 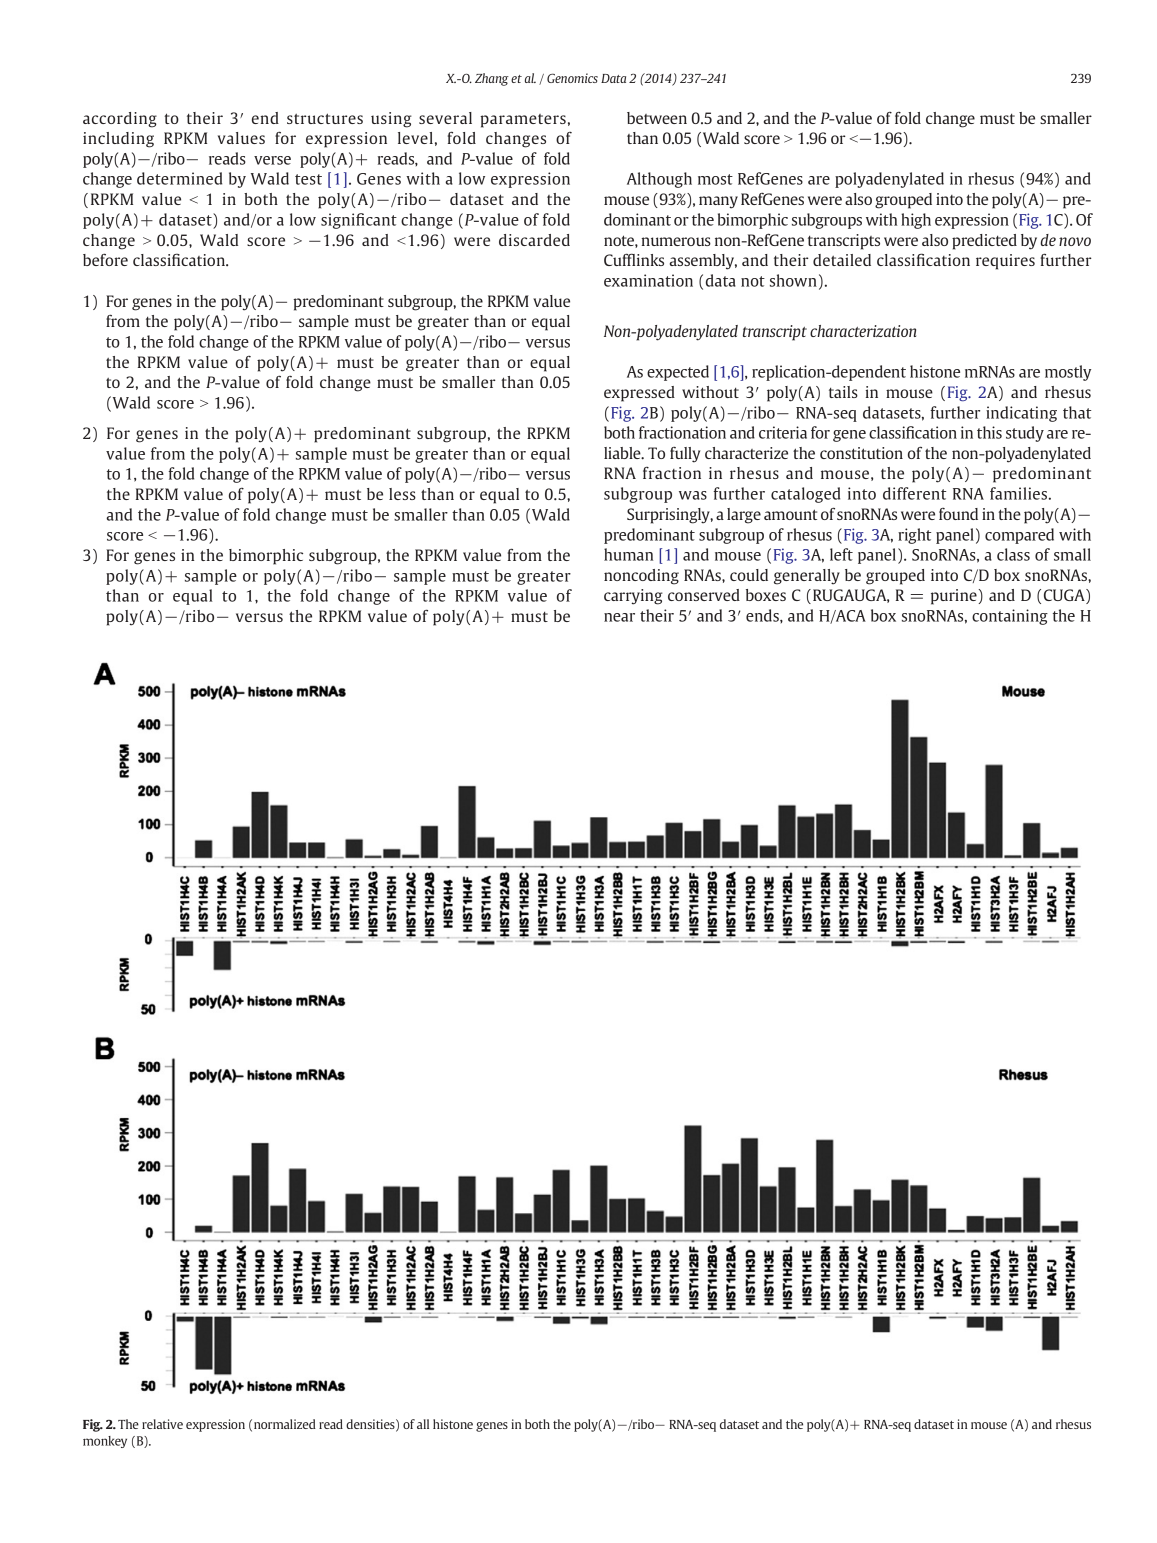 I want to click on less, so click(x=402, y=494).
